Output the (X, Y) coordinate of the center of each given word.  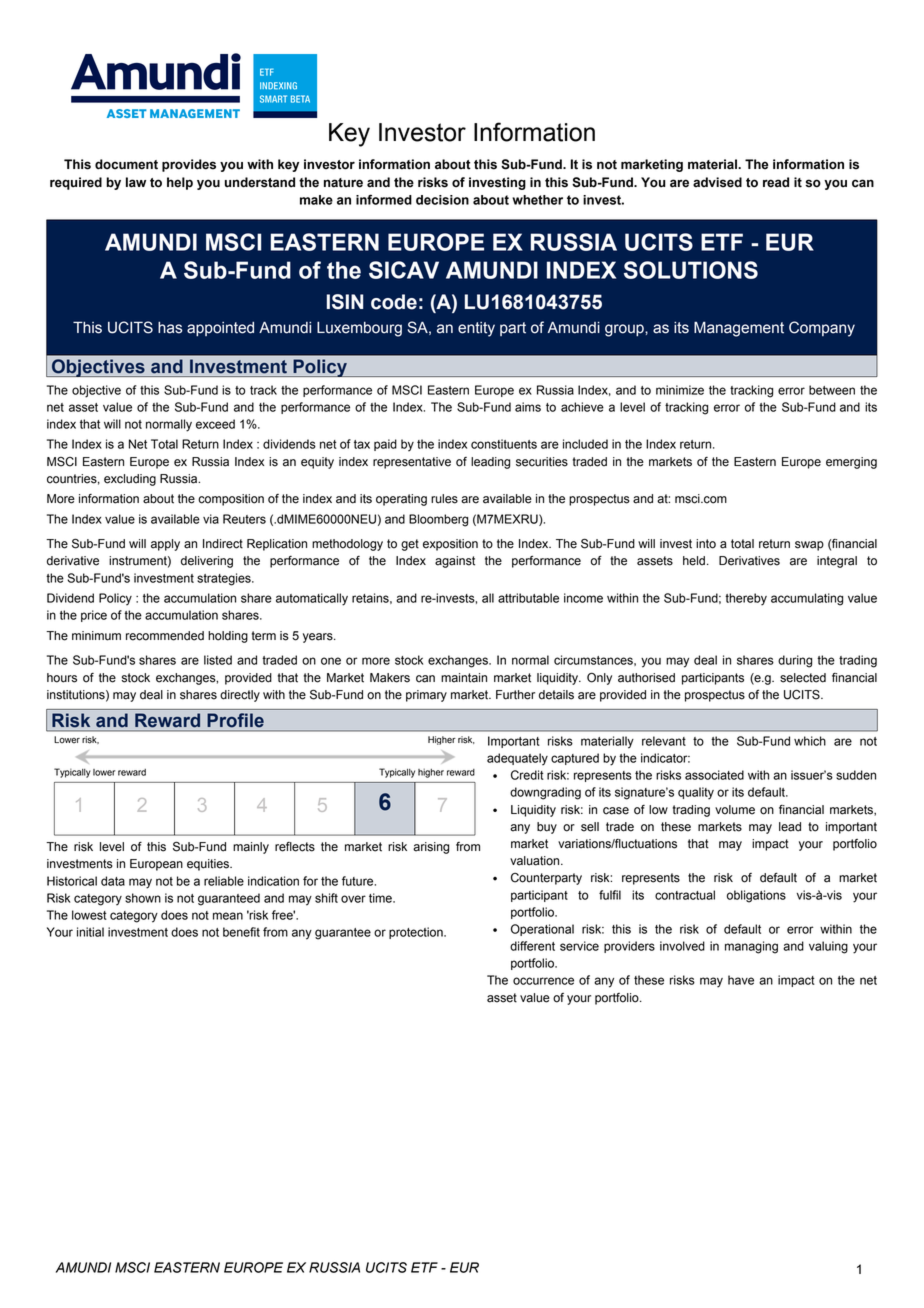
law (136, 182)
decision (442, 200)
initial (90, 932)
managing (751, 947)
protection (417, 933)
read (776, 182)
